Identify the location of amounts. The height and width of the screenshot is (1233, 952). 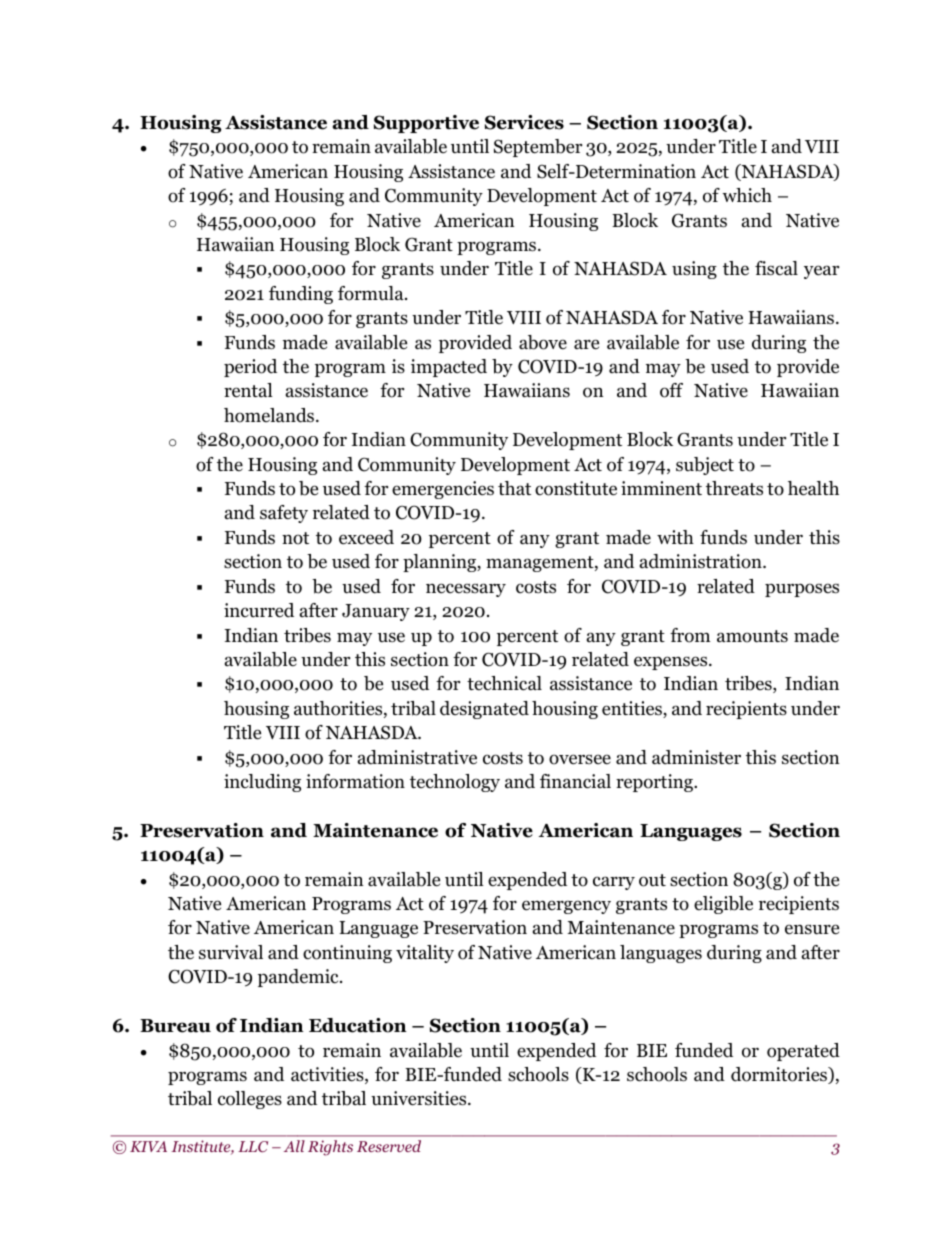
(752, 636).
